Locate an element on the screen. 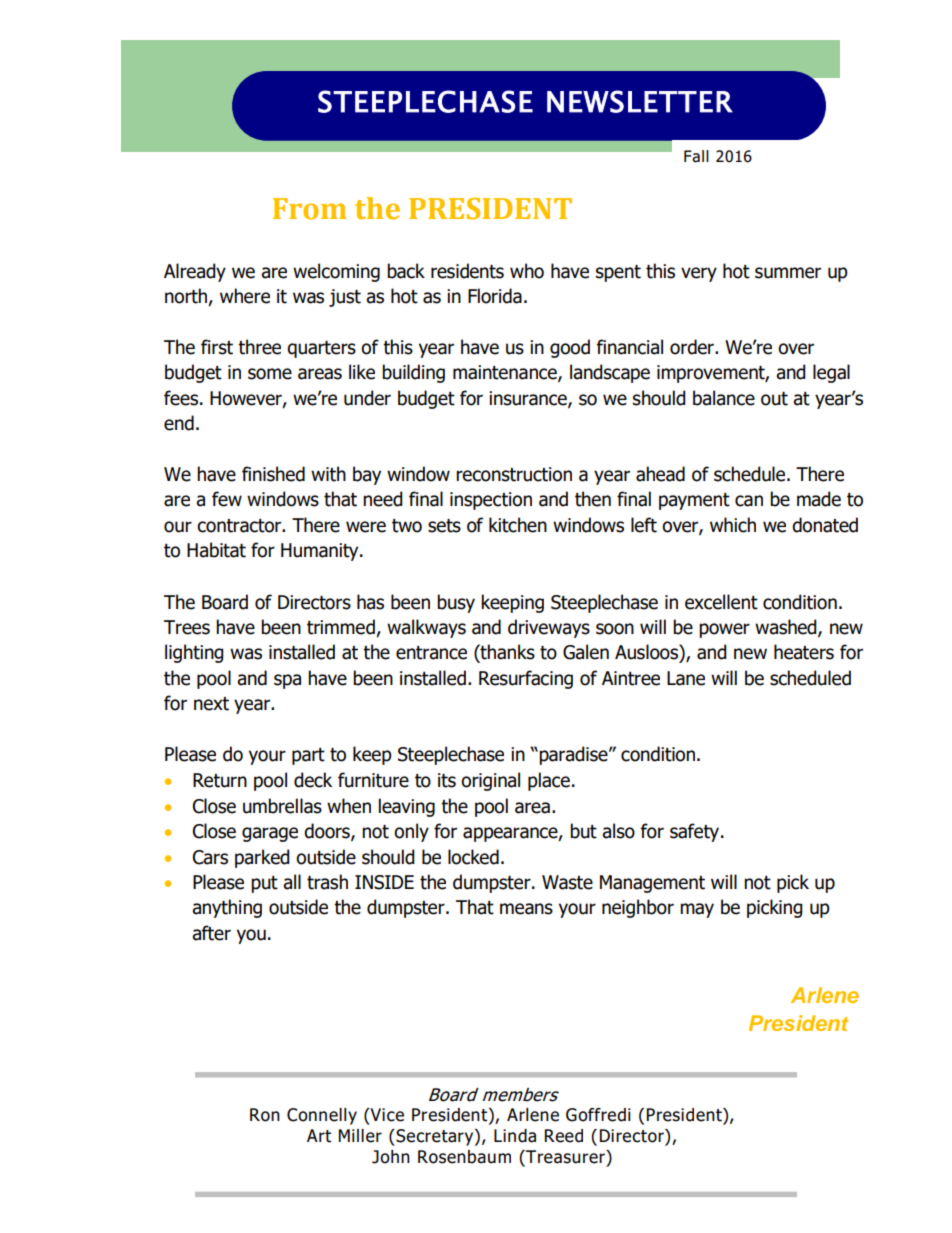 The height and width of the screenshot is (1233, 952). lighting is located at coordinates (194, 653).
